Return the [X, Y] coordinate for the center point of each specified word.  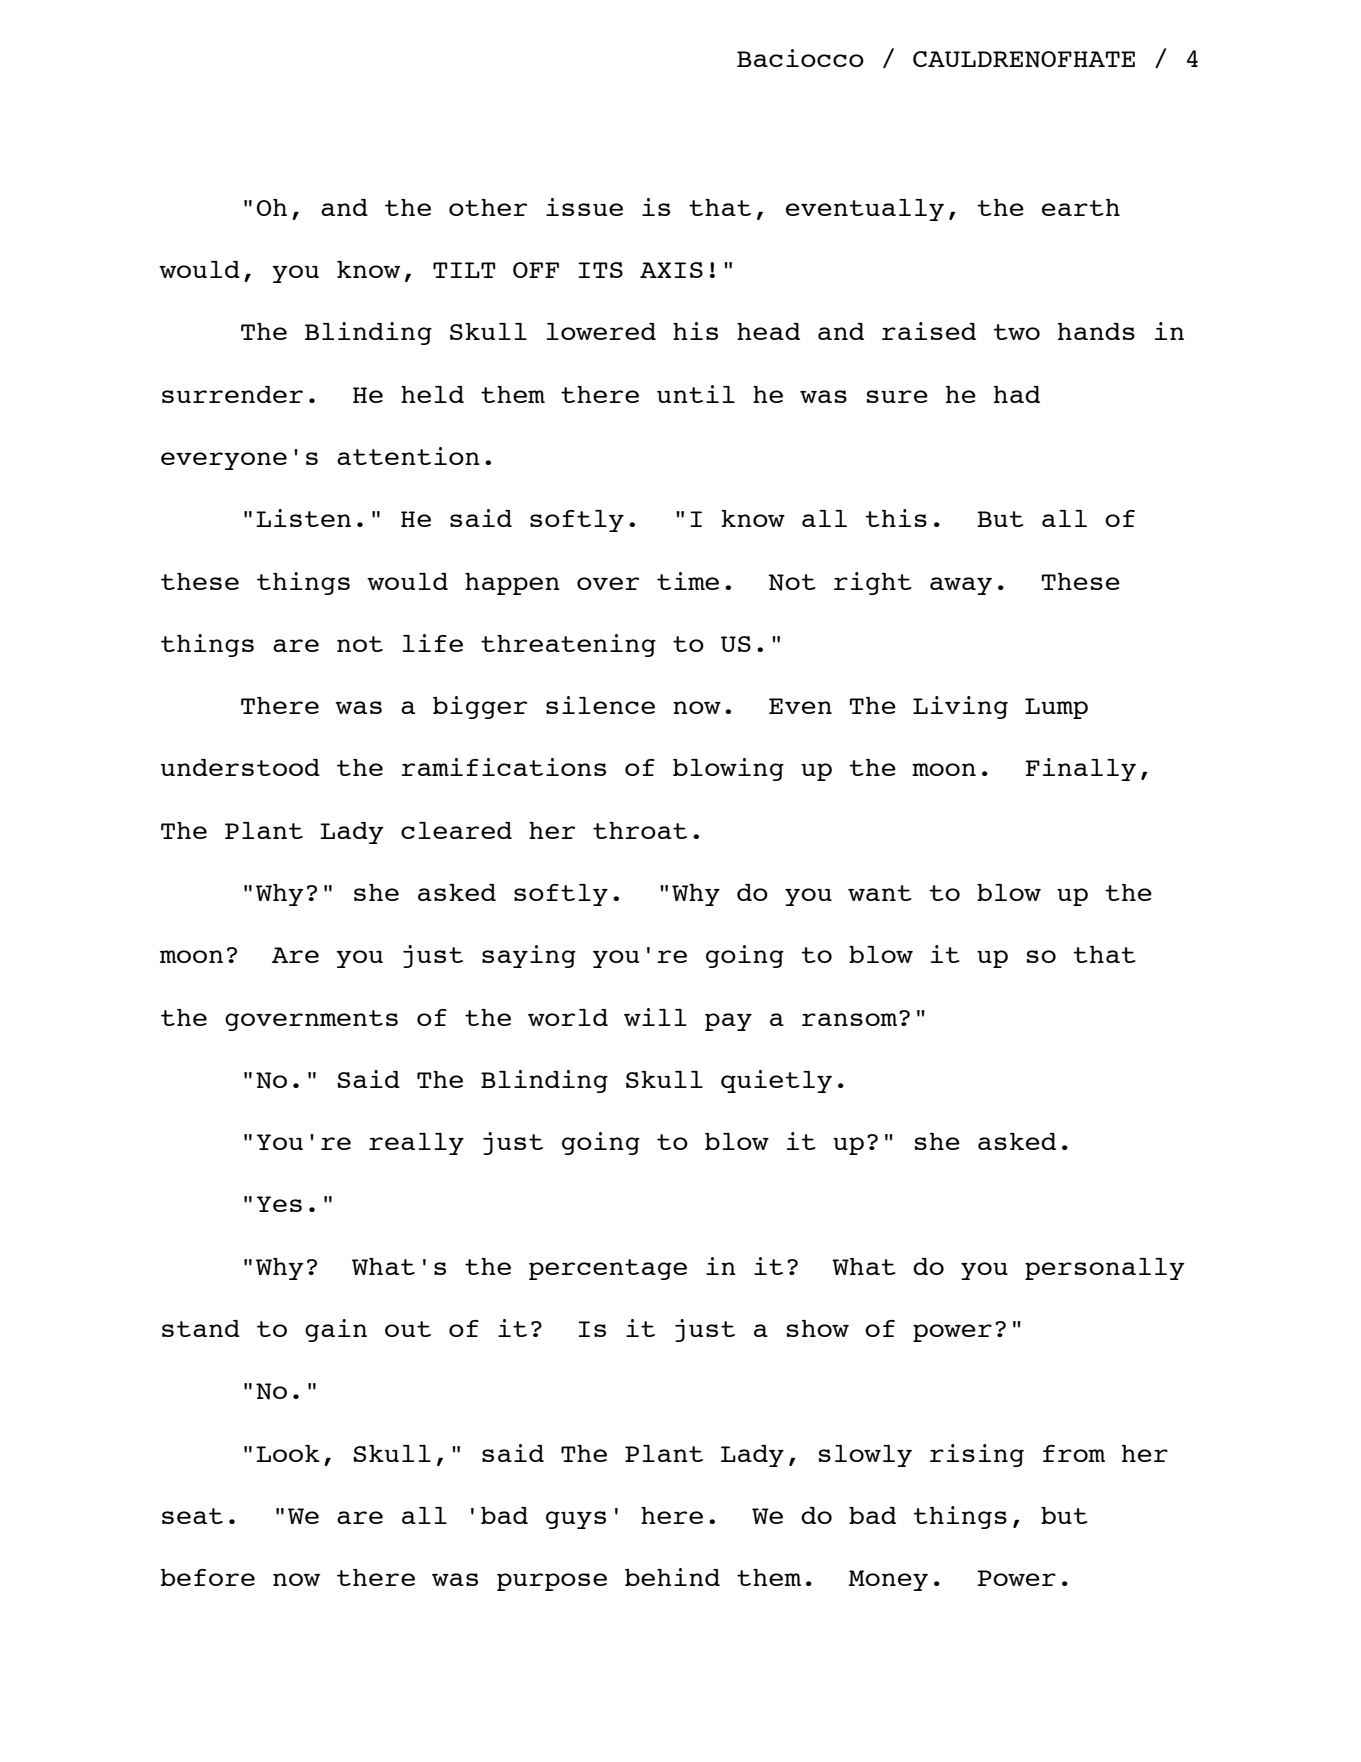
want [880, 893]
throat [640, 830]
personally [1105, 1269]
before [208, 1577]
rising [977, 1455]
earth [1081, 207]
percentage [608, 1269]
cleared [456, 830]
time [688, 581]
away [961, 586]
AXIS [671, 270]
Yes [279, 1204]
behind [672, 1577]
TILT [464, 270]
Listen [303, 518]
